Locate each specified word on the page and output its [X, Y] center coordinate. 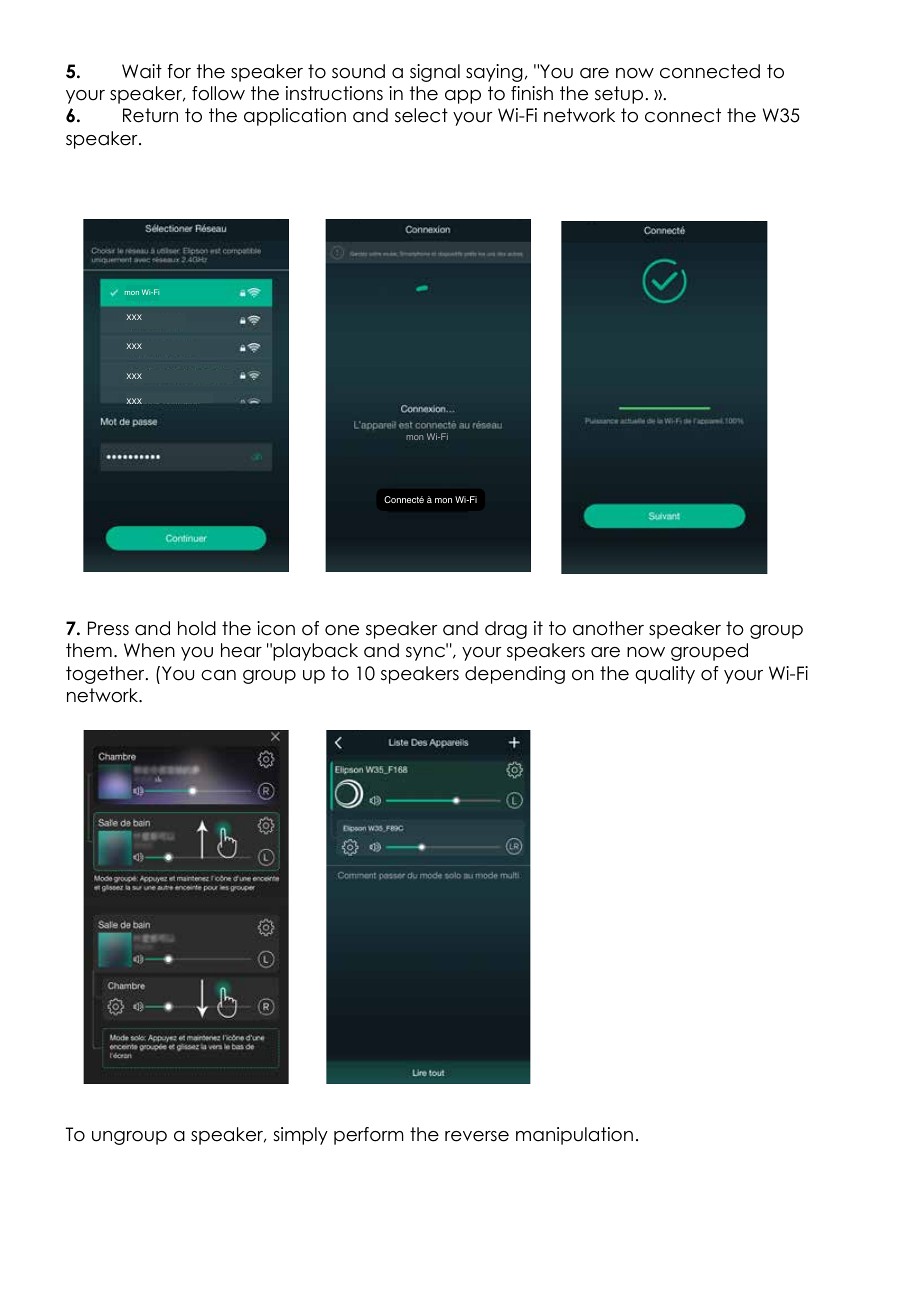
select [421, 115]
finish [532, 93]
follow [218, 93]
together [106, 675]
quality [665, 675]
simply [300, 1136]
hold [197, 628]
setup [619, 95]
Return [150, 115]
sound [358, 71]
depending [515, 675]
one [342, 630]
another [608, 628]
